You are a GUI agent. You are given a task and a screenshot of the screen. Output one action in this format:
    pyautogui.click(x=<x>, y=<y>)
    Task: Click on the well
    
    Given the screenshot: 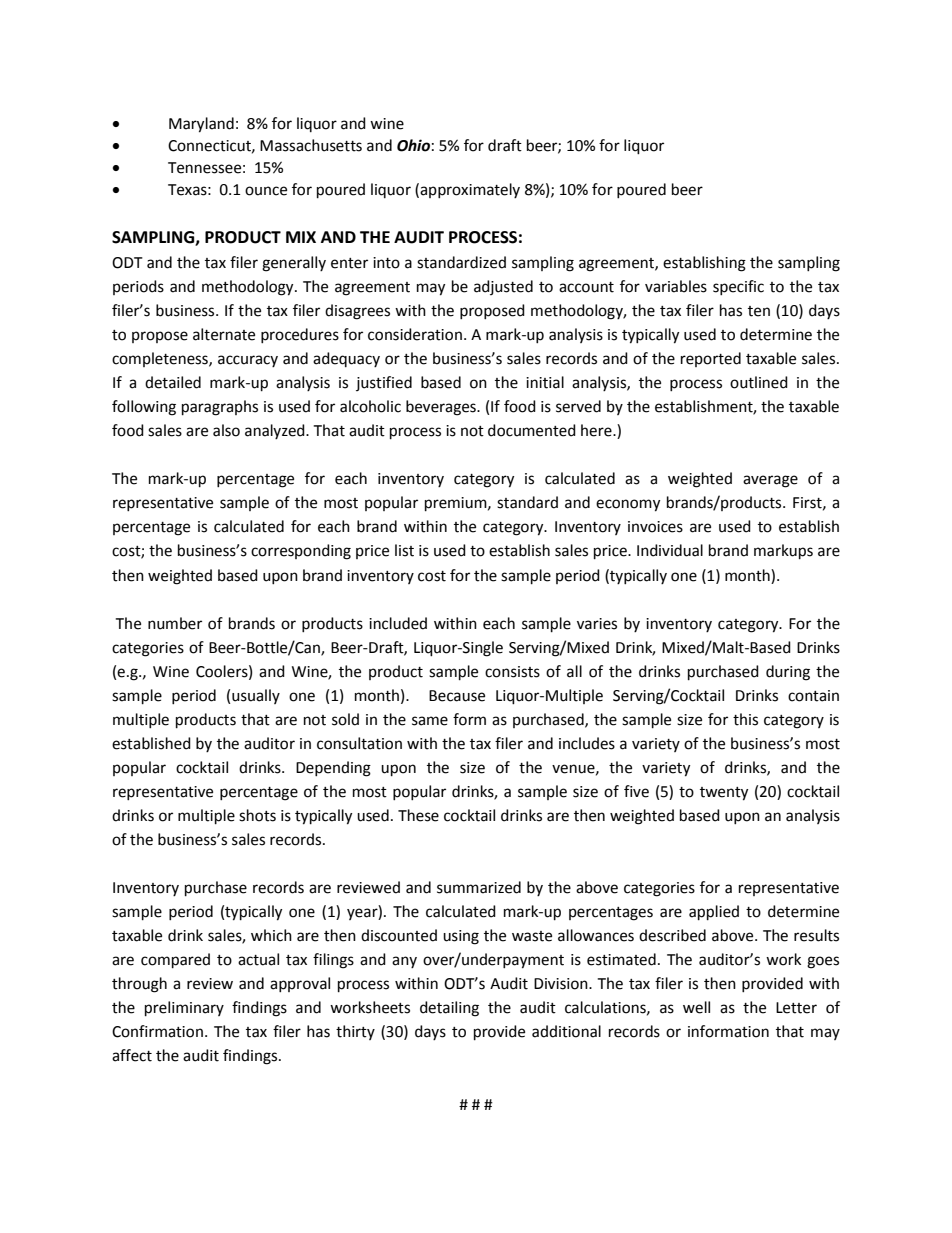 What is the action you would take?
    pyautogui.click(x=696, y=1007)
